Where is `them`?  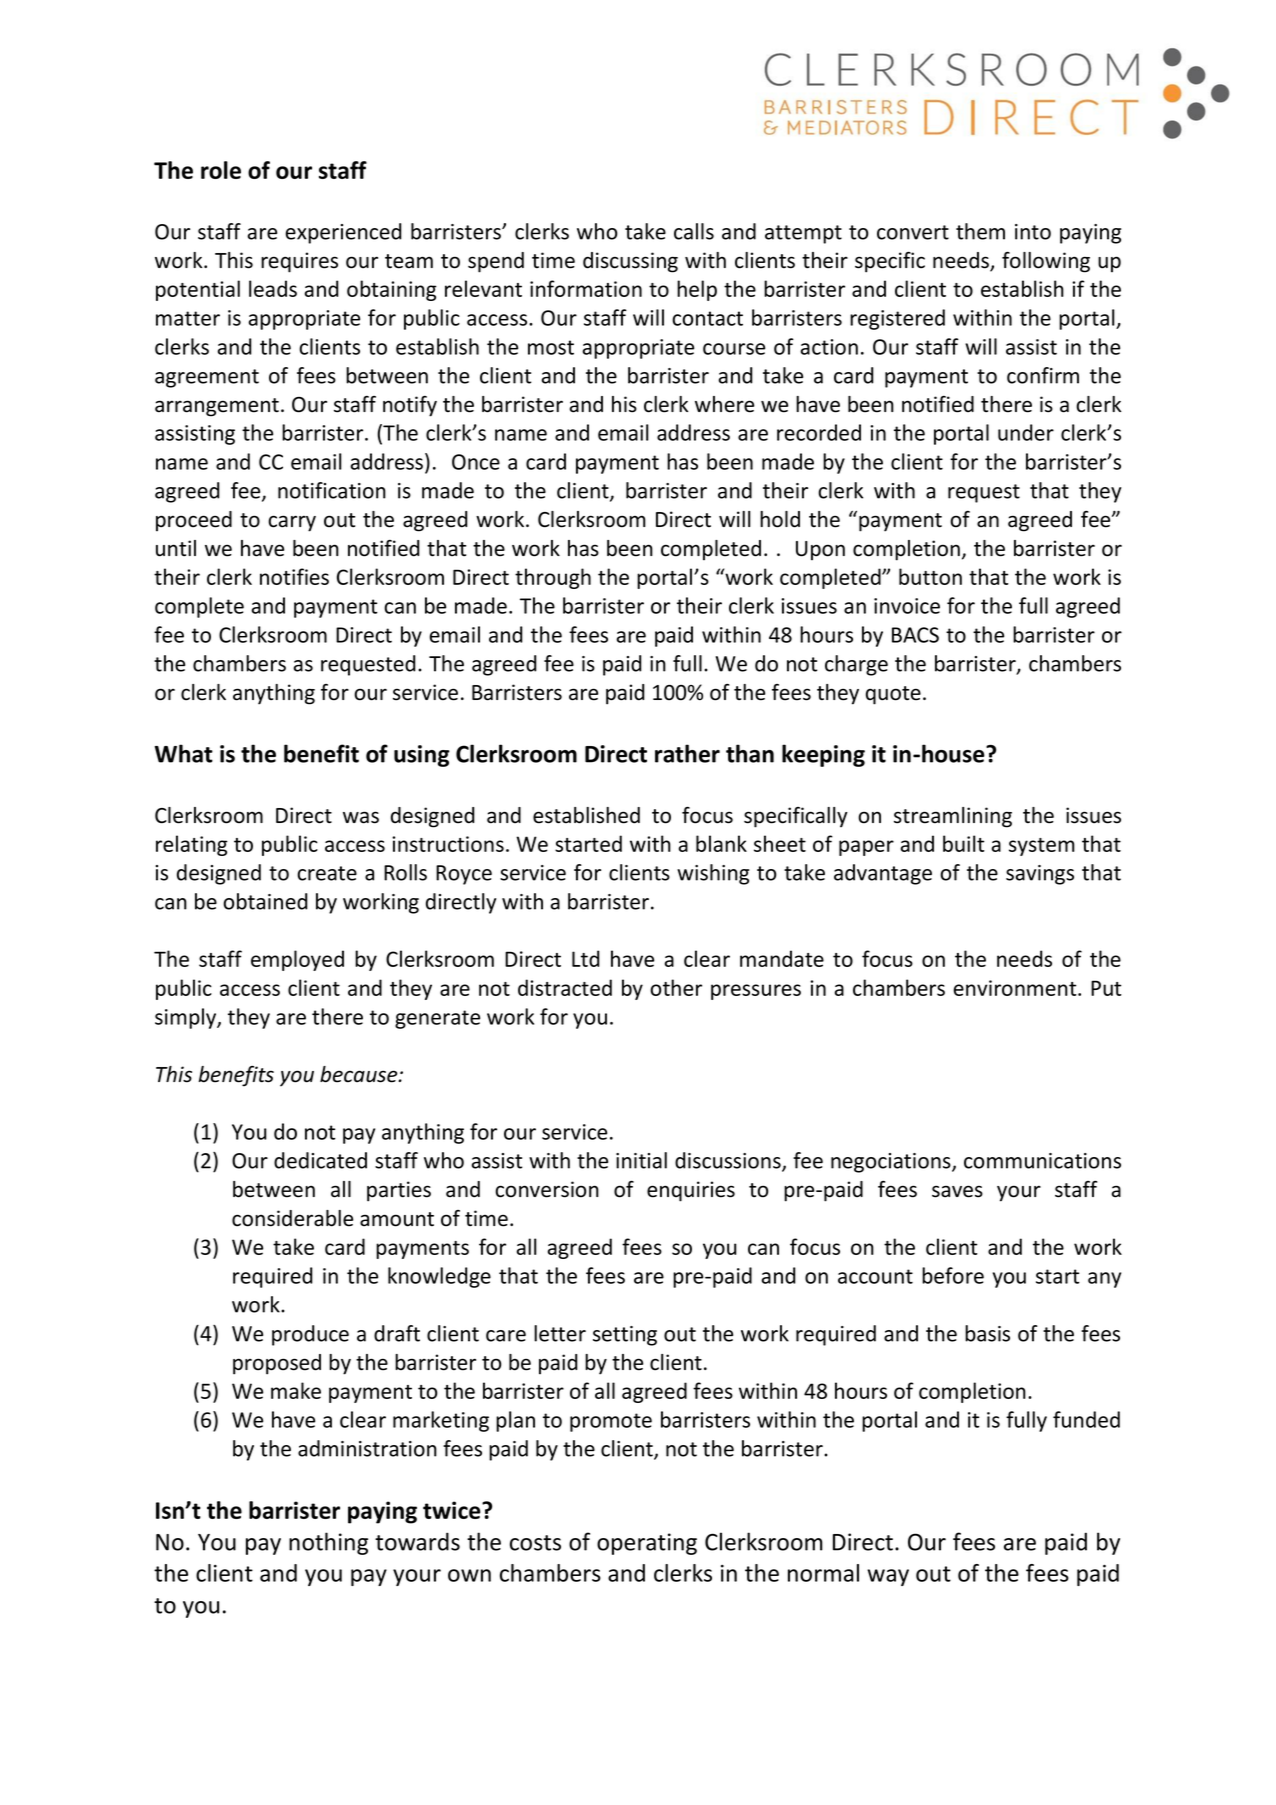 them is located at coordinates (980, 231).
